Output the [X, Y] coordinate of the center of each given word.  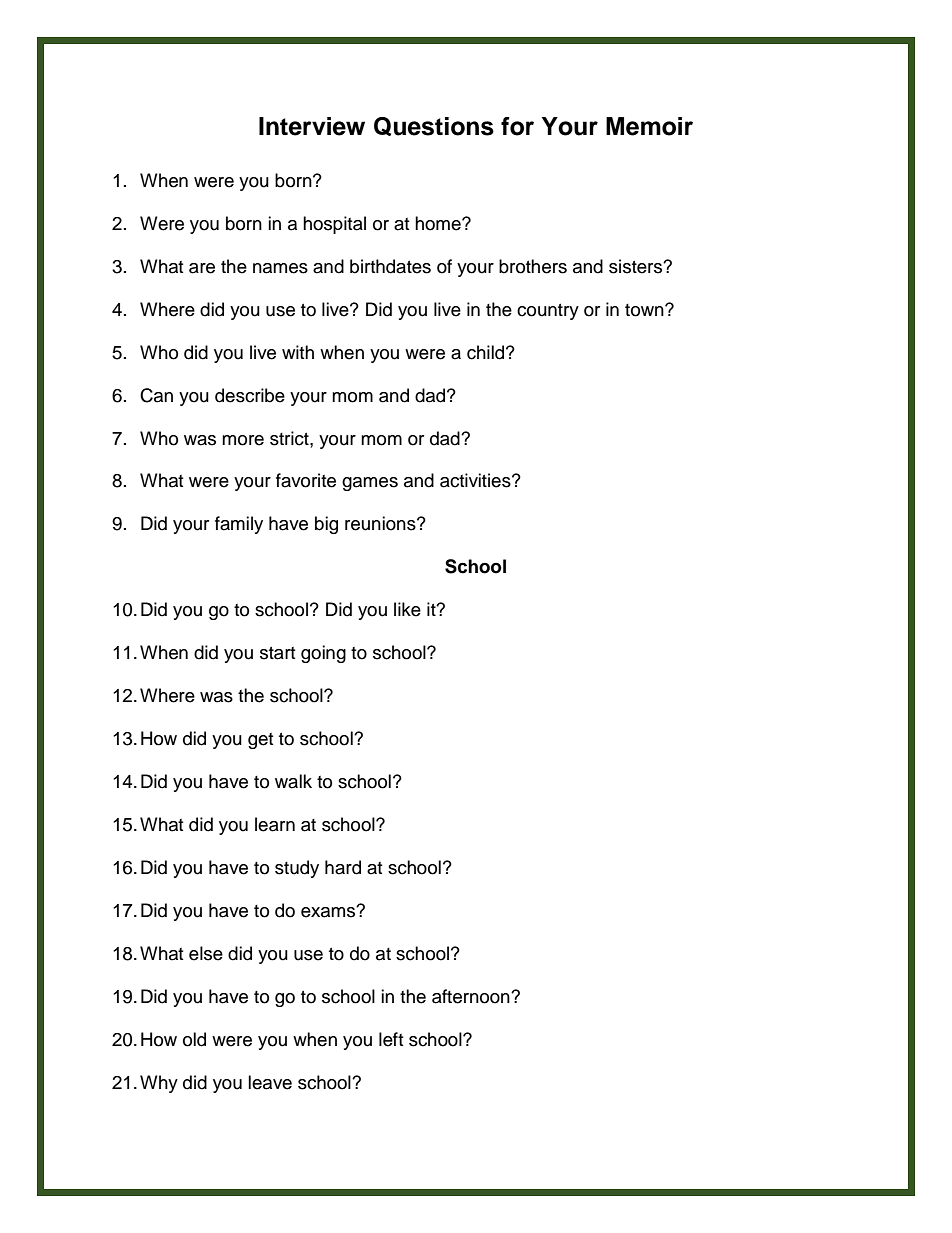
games [370, 484]
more [243, 440]
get [260, 741]
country [548, 312]
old [194, 1039]
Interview [312, 126]
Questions [434, 126]
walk [293, 781]
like [407, 609]
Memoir [649, 126]
